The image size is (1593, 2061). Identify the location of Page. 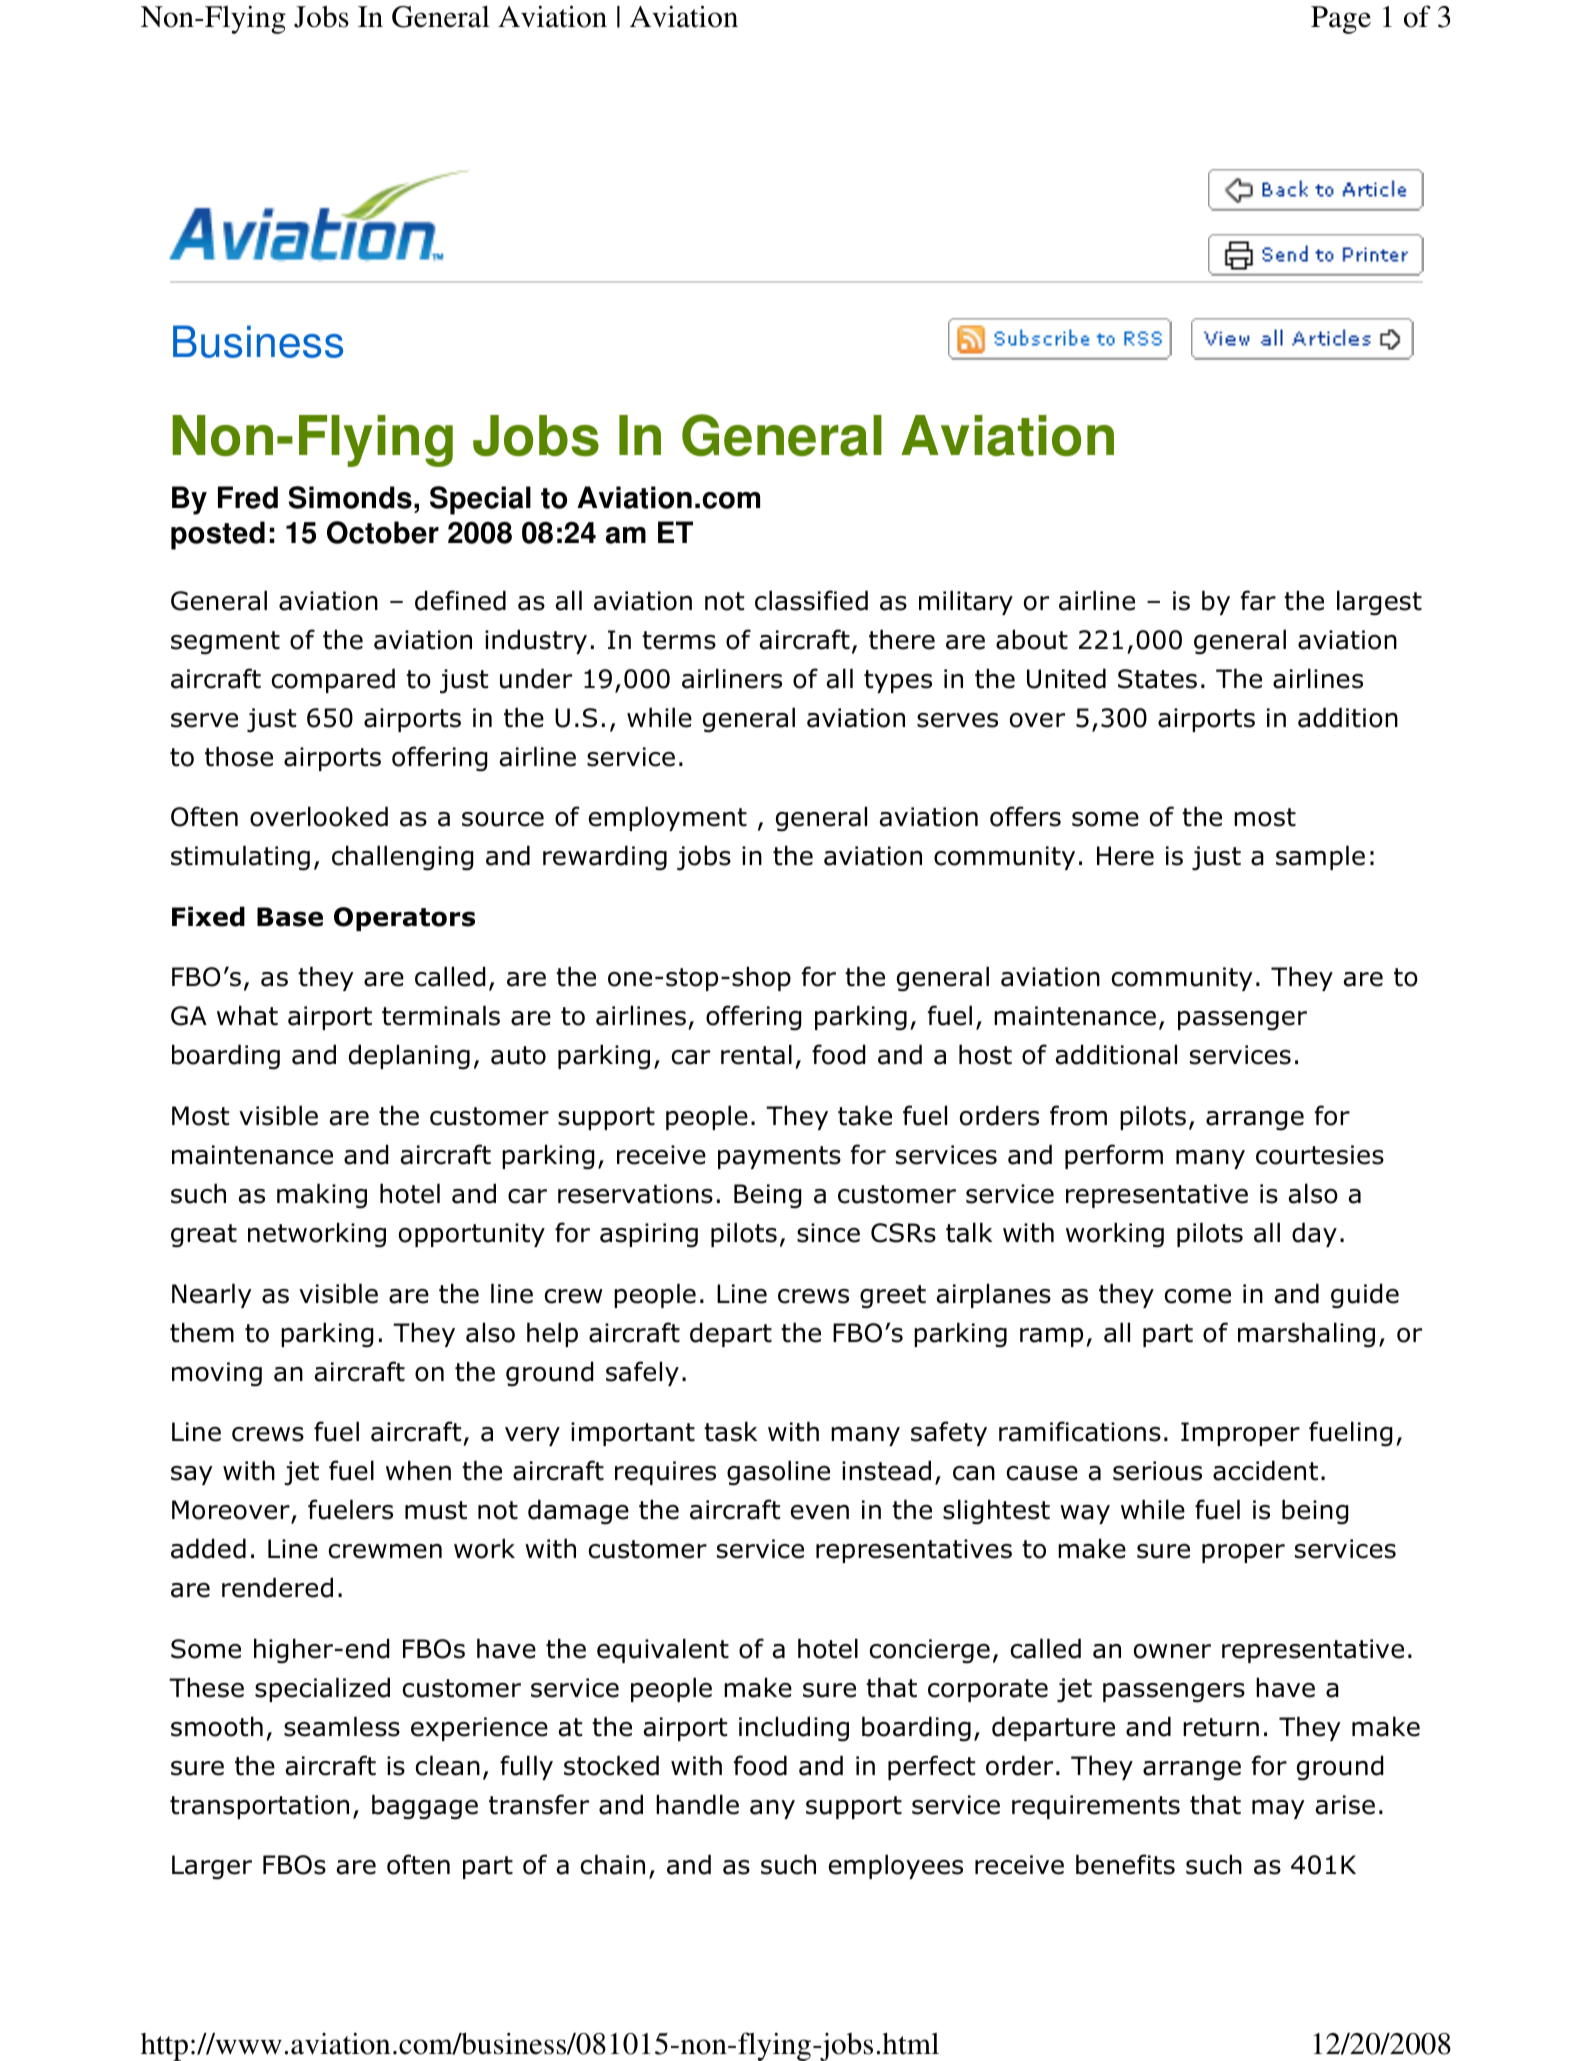
(1341, 20).
